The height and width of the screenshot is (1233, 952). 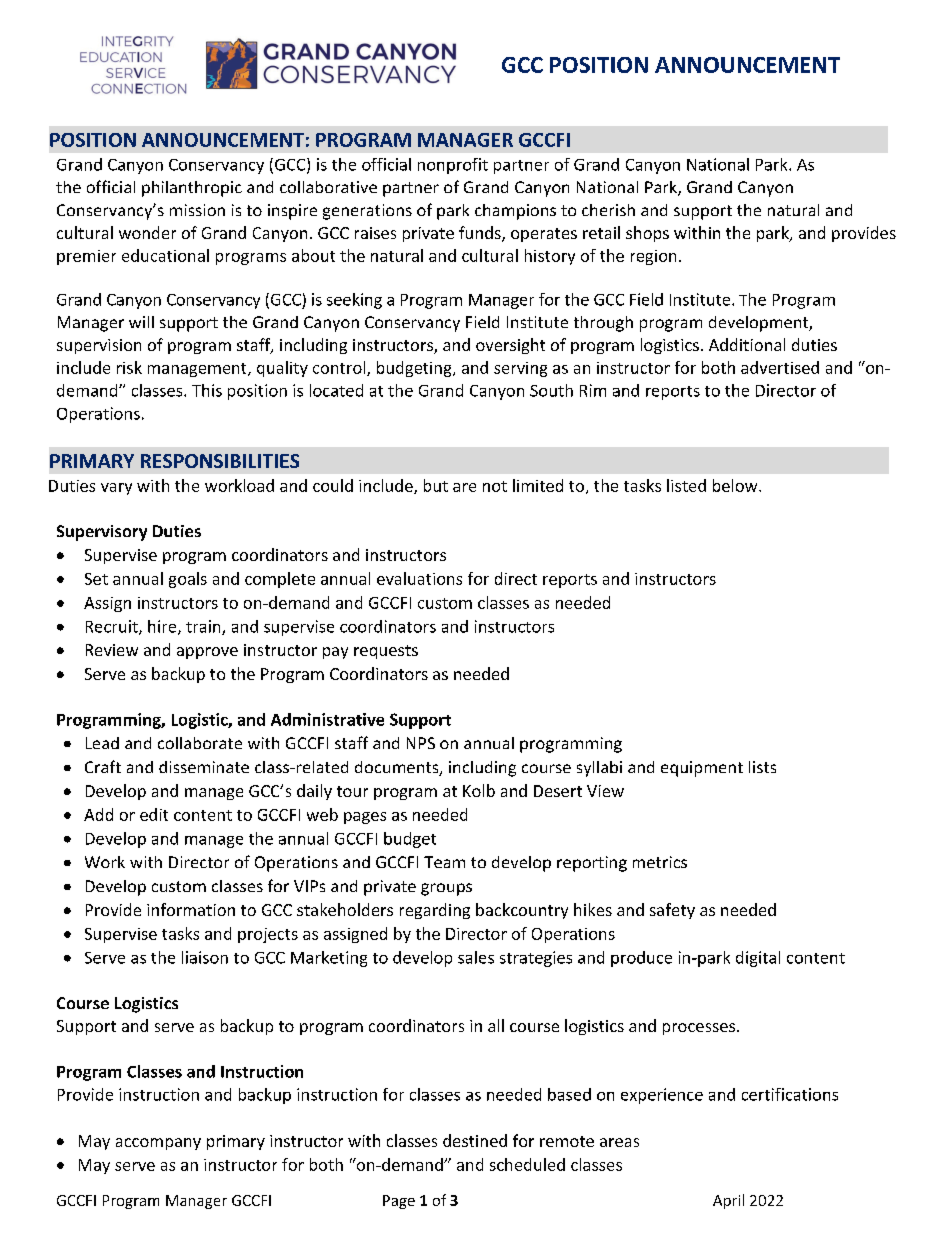 What do you see at coordinates (702, 769) in the screenshot?
I see `equipment` at bounding box center [702, 769].
